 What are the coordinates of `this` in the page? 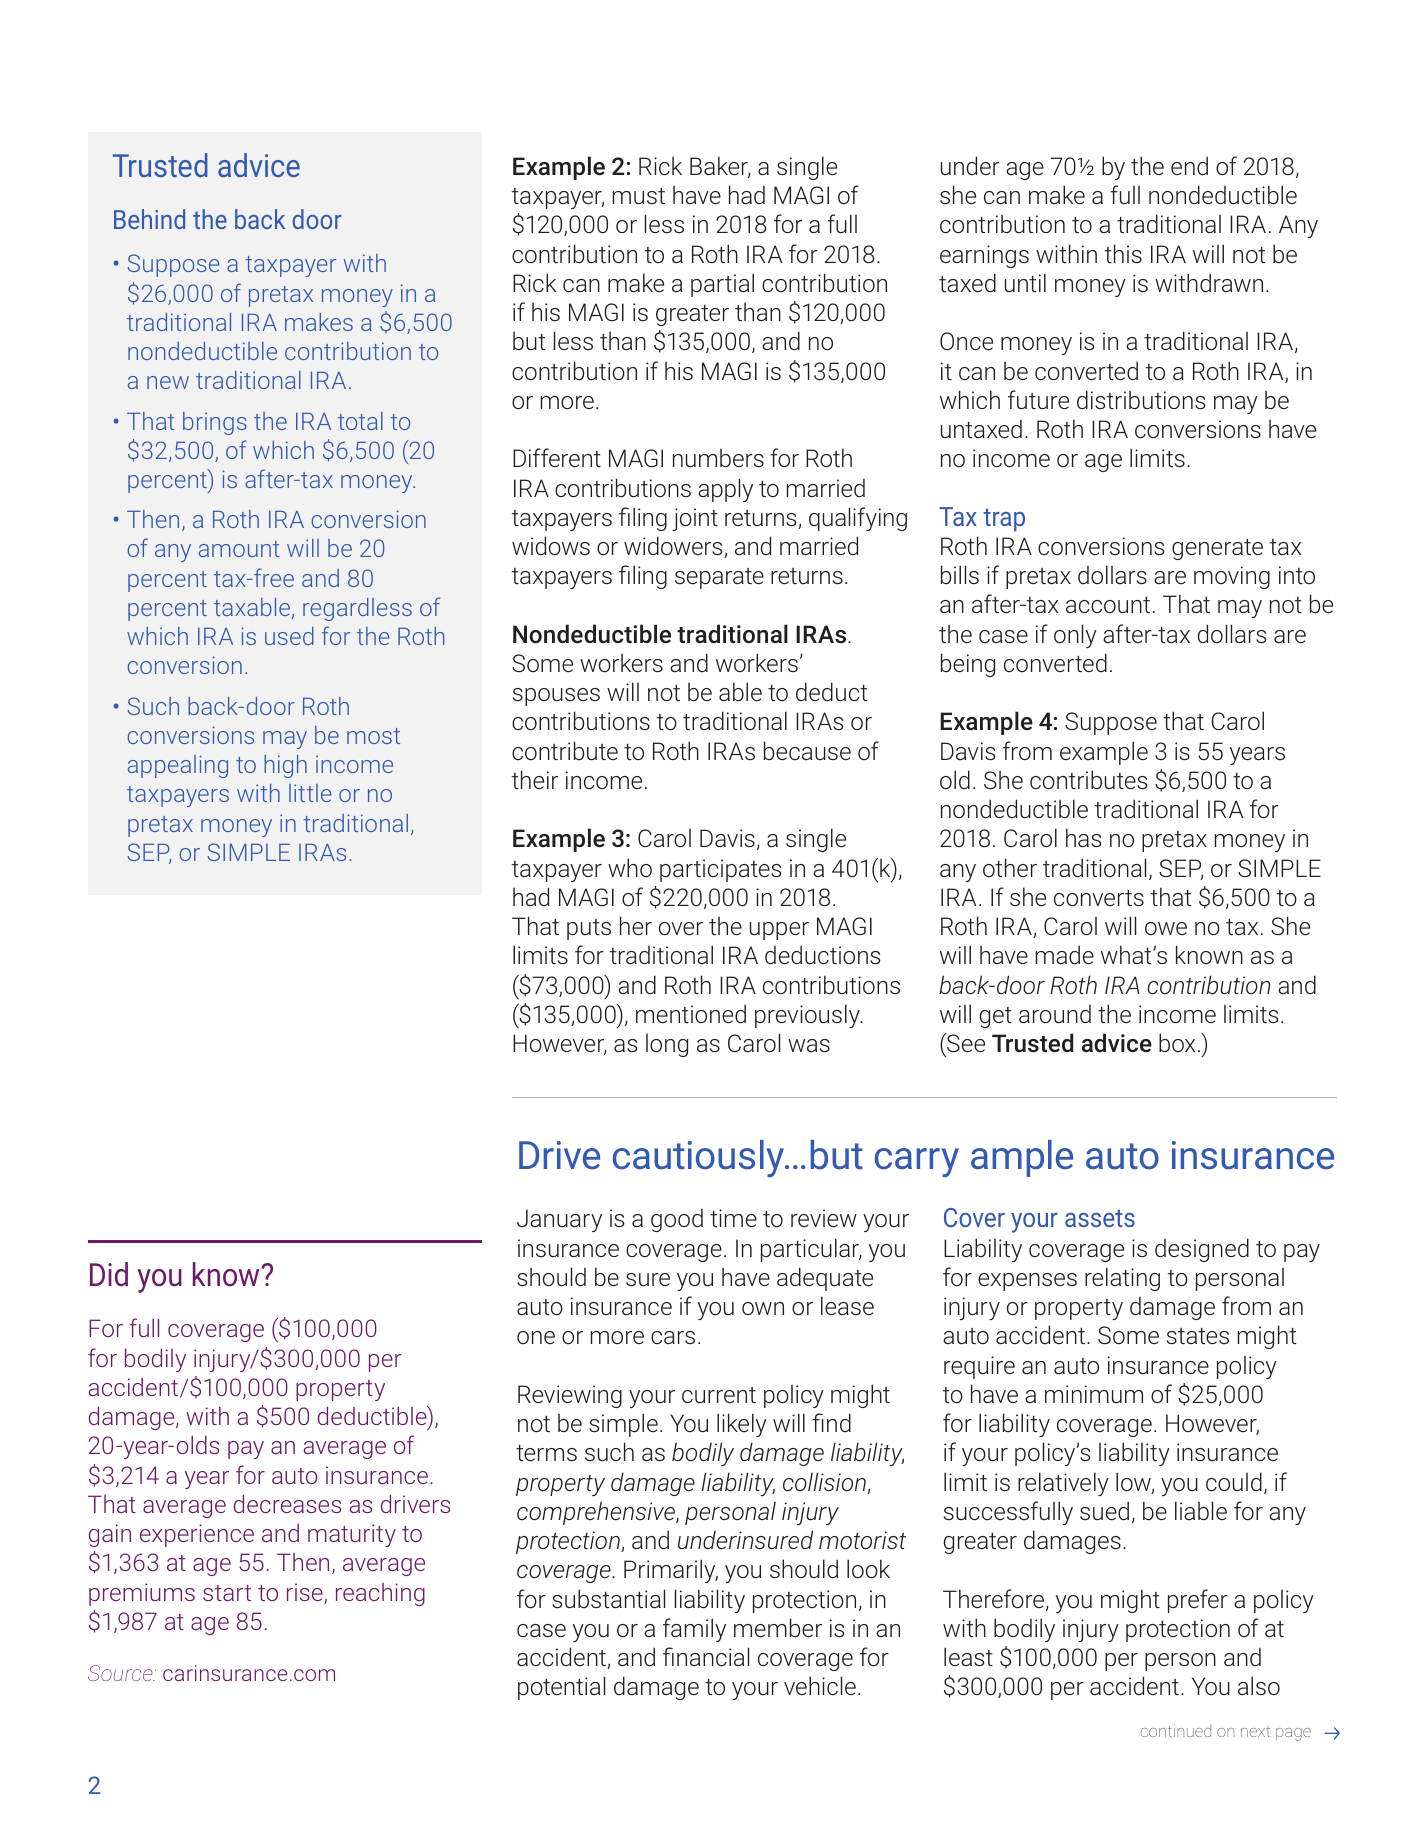 It's located at (1123, 253).
